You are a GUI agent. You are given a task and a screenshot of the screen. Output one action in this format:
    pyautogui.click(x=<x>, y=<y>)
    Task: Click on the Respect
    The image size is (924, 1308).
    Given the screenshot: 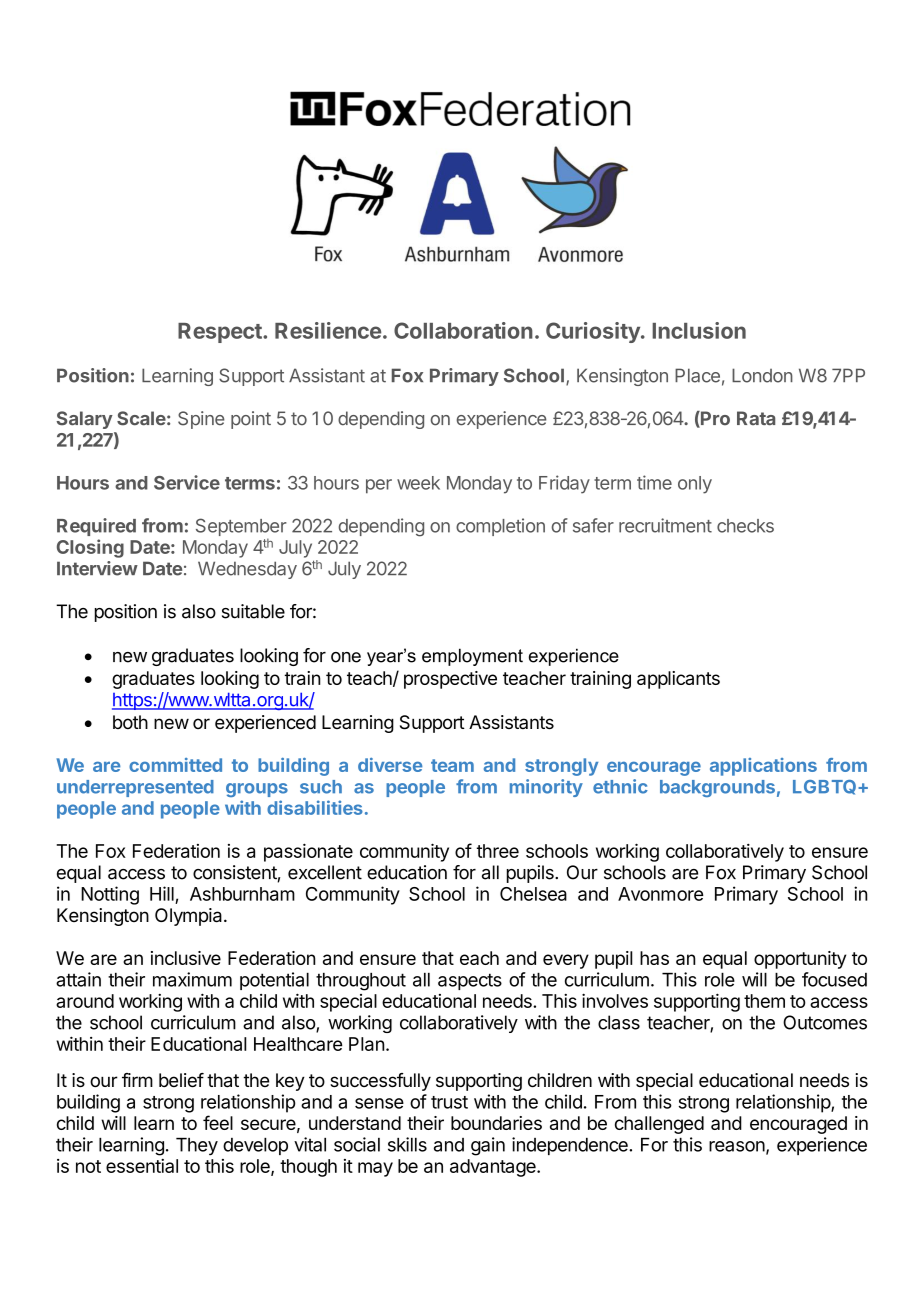 What is the action you would take?
    pyautogui.click(x=221, y=333)
